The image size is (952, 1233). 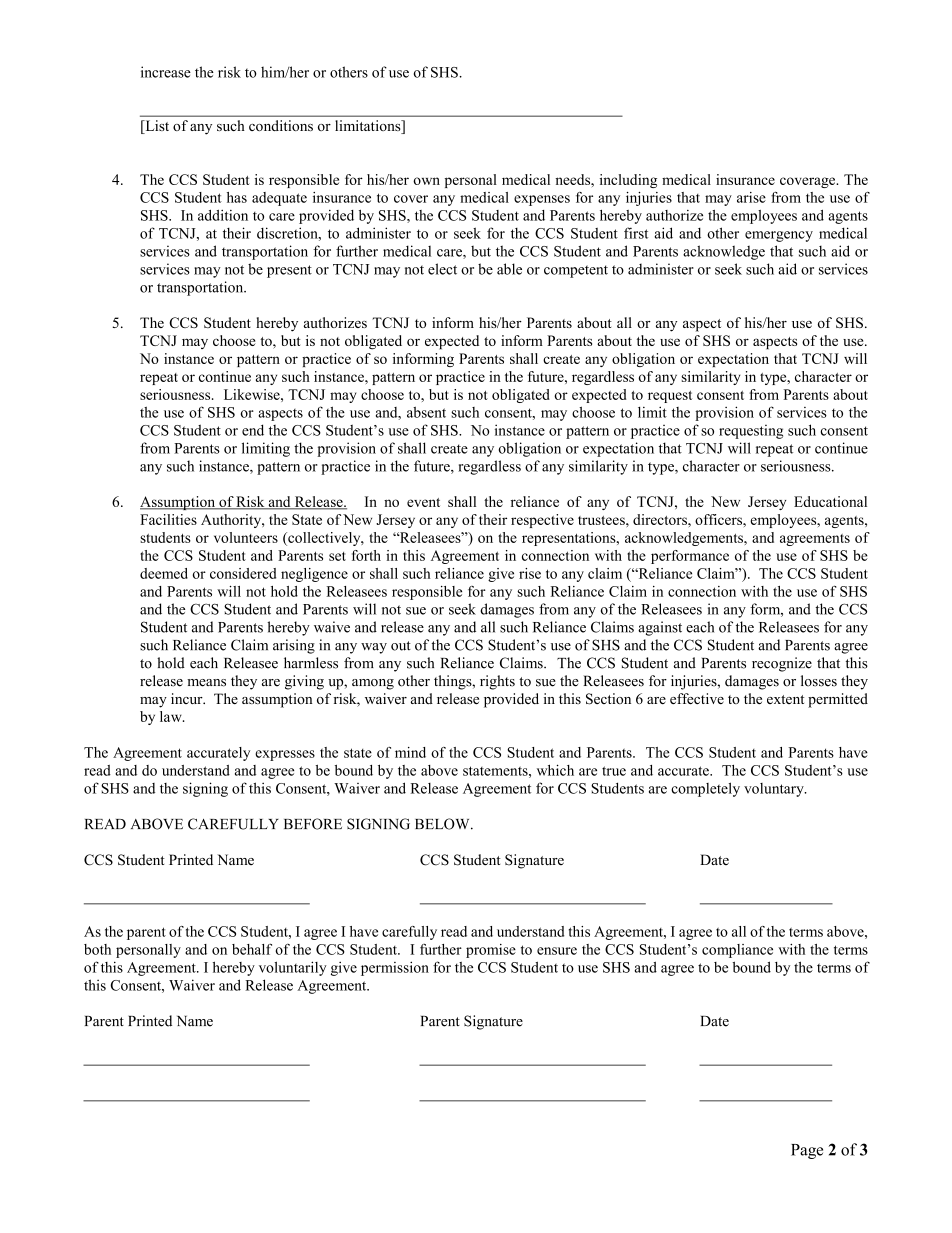 What do you see at coordinates (410, 752) in the document?
I see `mind` at bounding box center [410, 752].
